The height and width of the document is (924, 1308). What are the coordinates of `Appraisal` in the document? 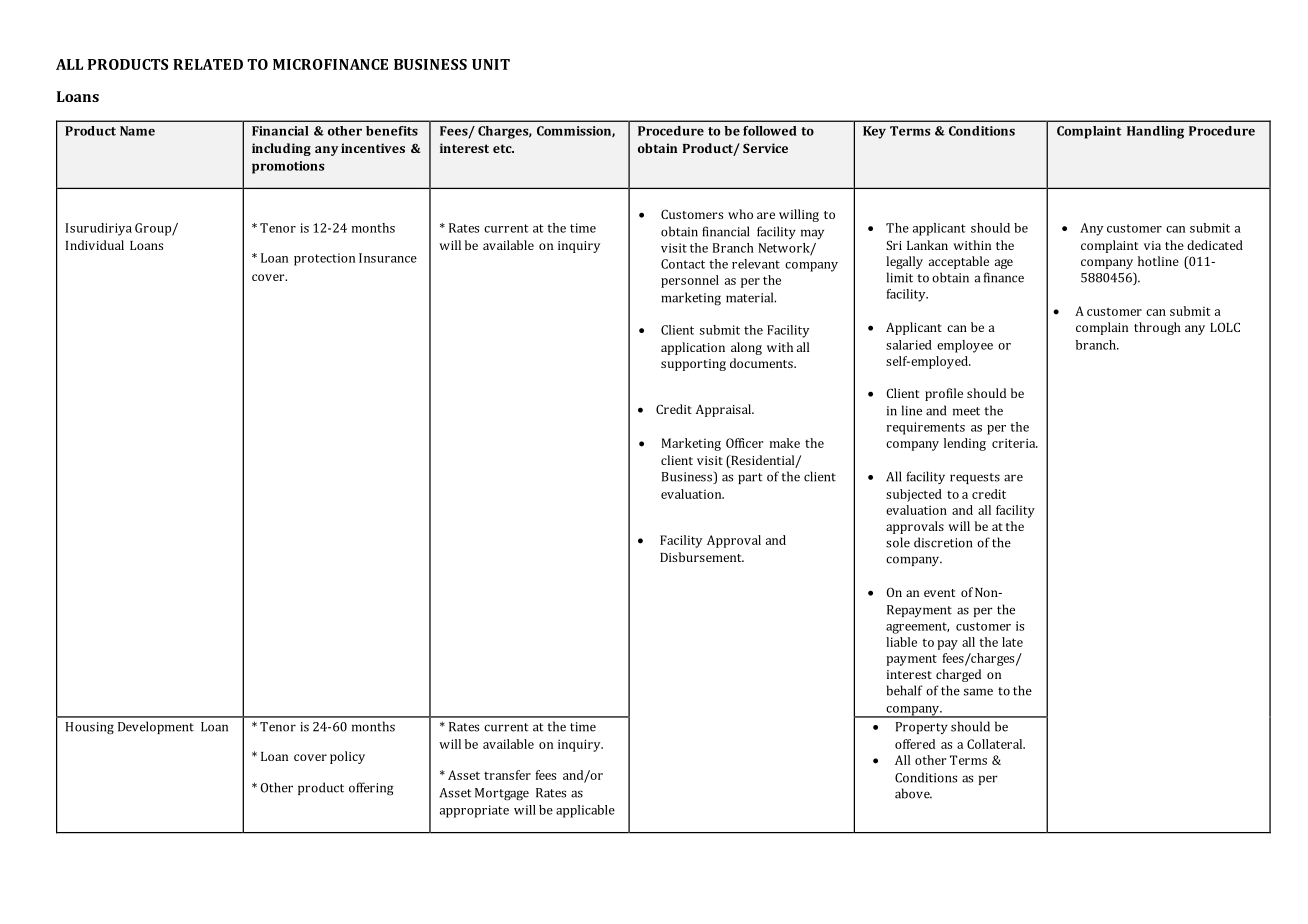 It's located at (724, 410).
